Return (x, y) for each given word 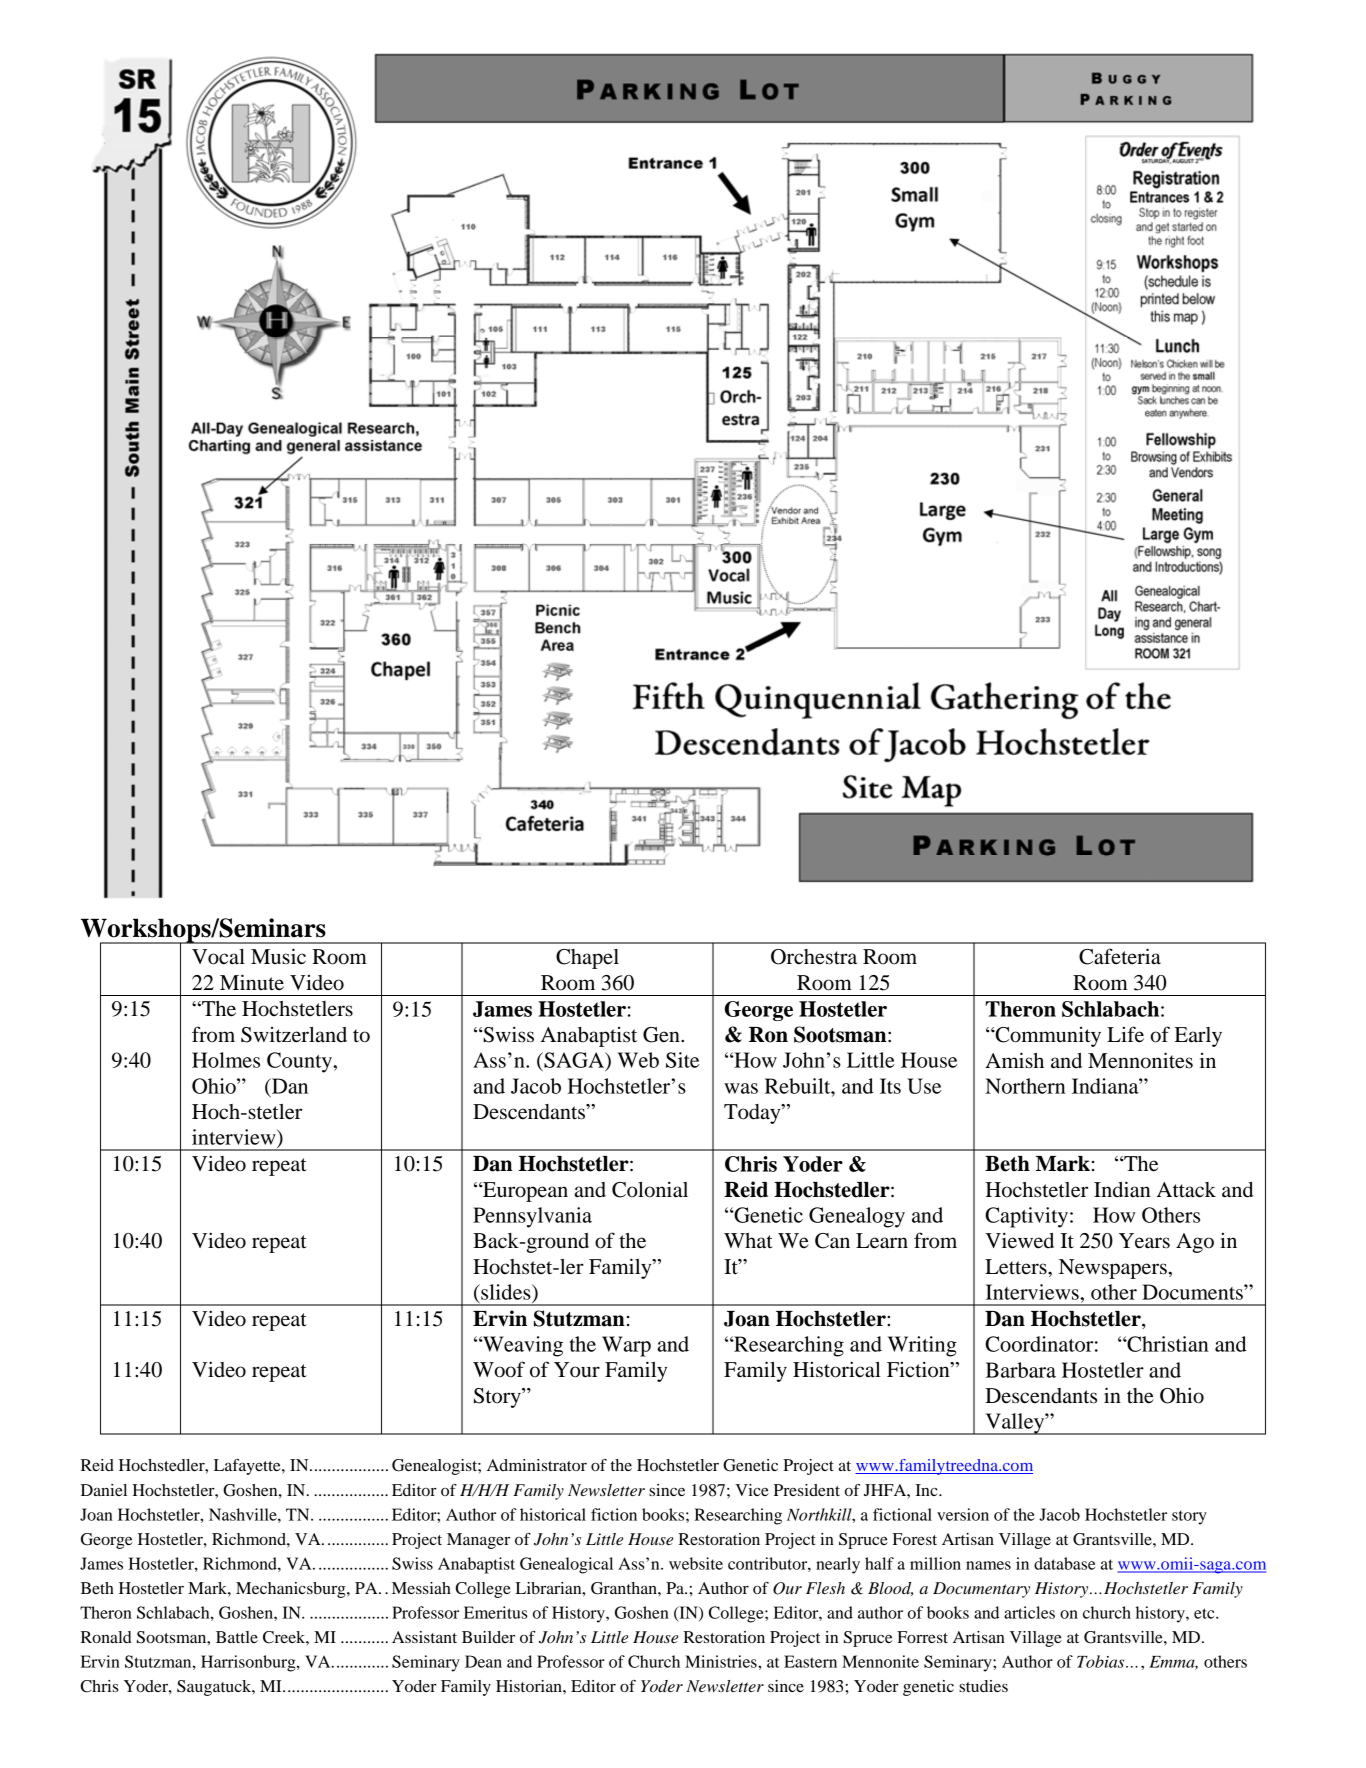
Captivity (1026, 1217)
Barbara (1020, 1370)
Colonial (650, 1189)
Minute (252, 982)
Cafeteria (1120, 956)
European (524, 1192)
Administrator (537, 1465)
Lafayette (248, 1467)
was (741, 1088)
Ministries (722, 1661)
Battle (237, 1637)
